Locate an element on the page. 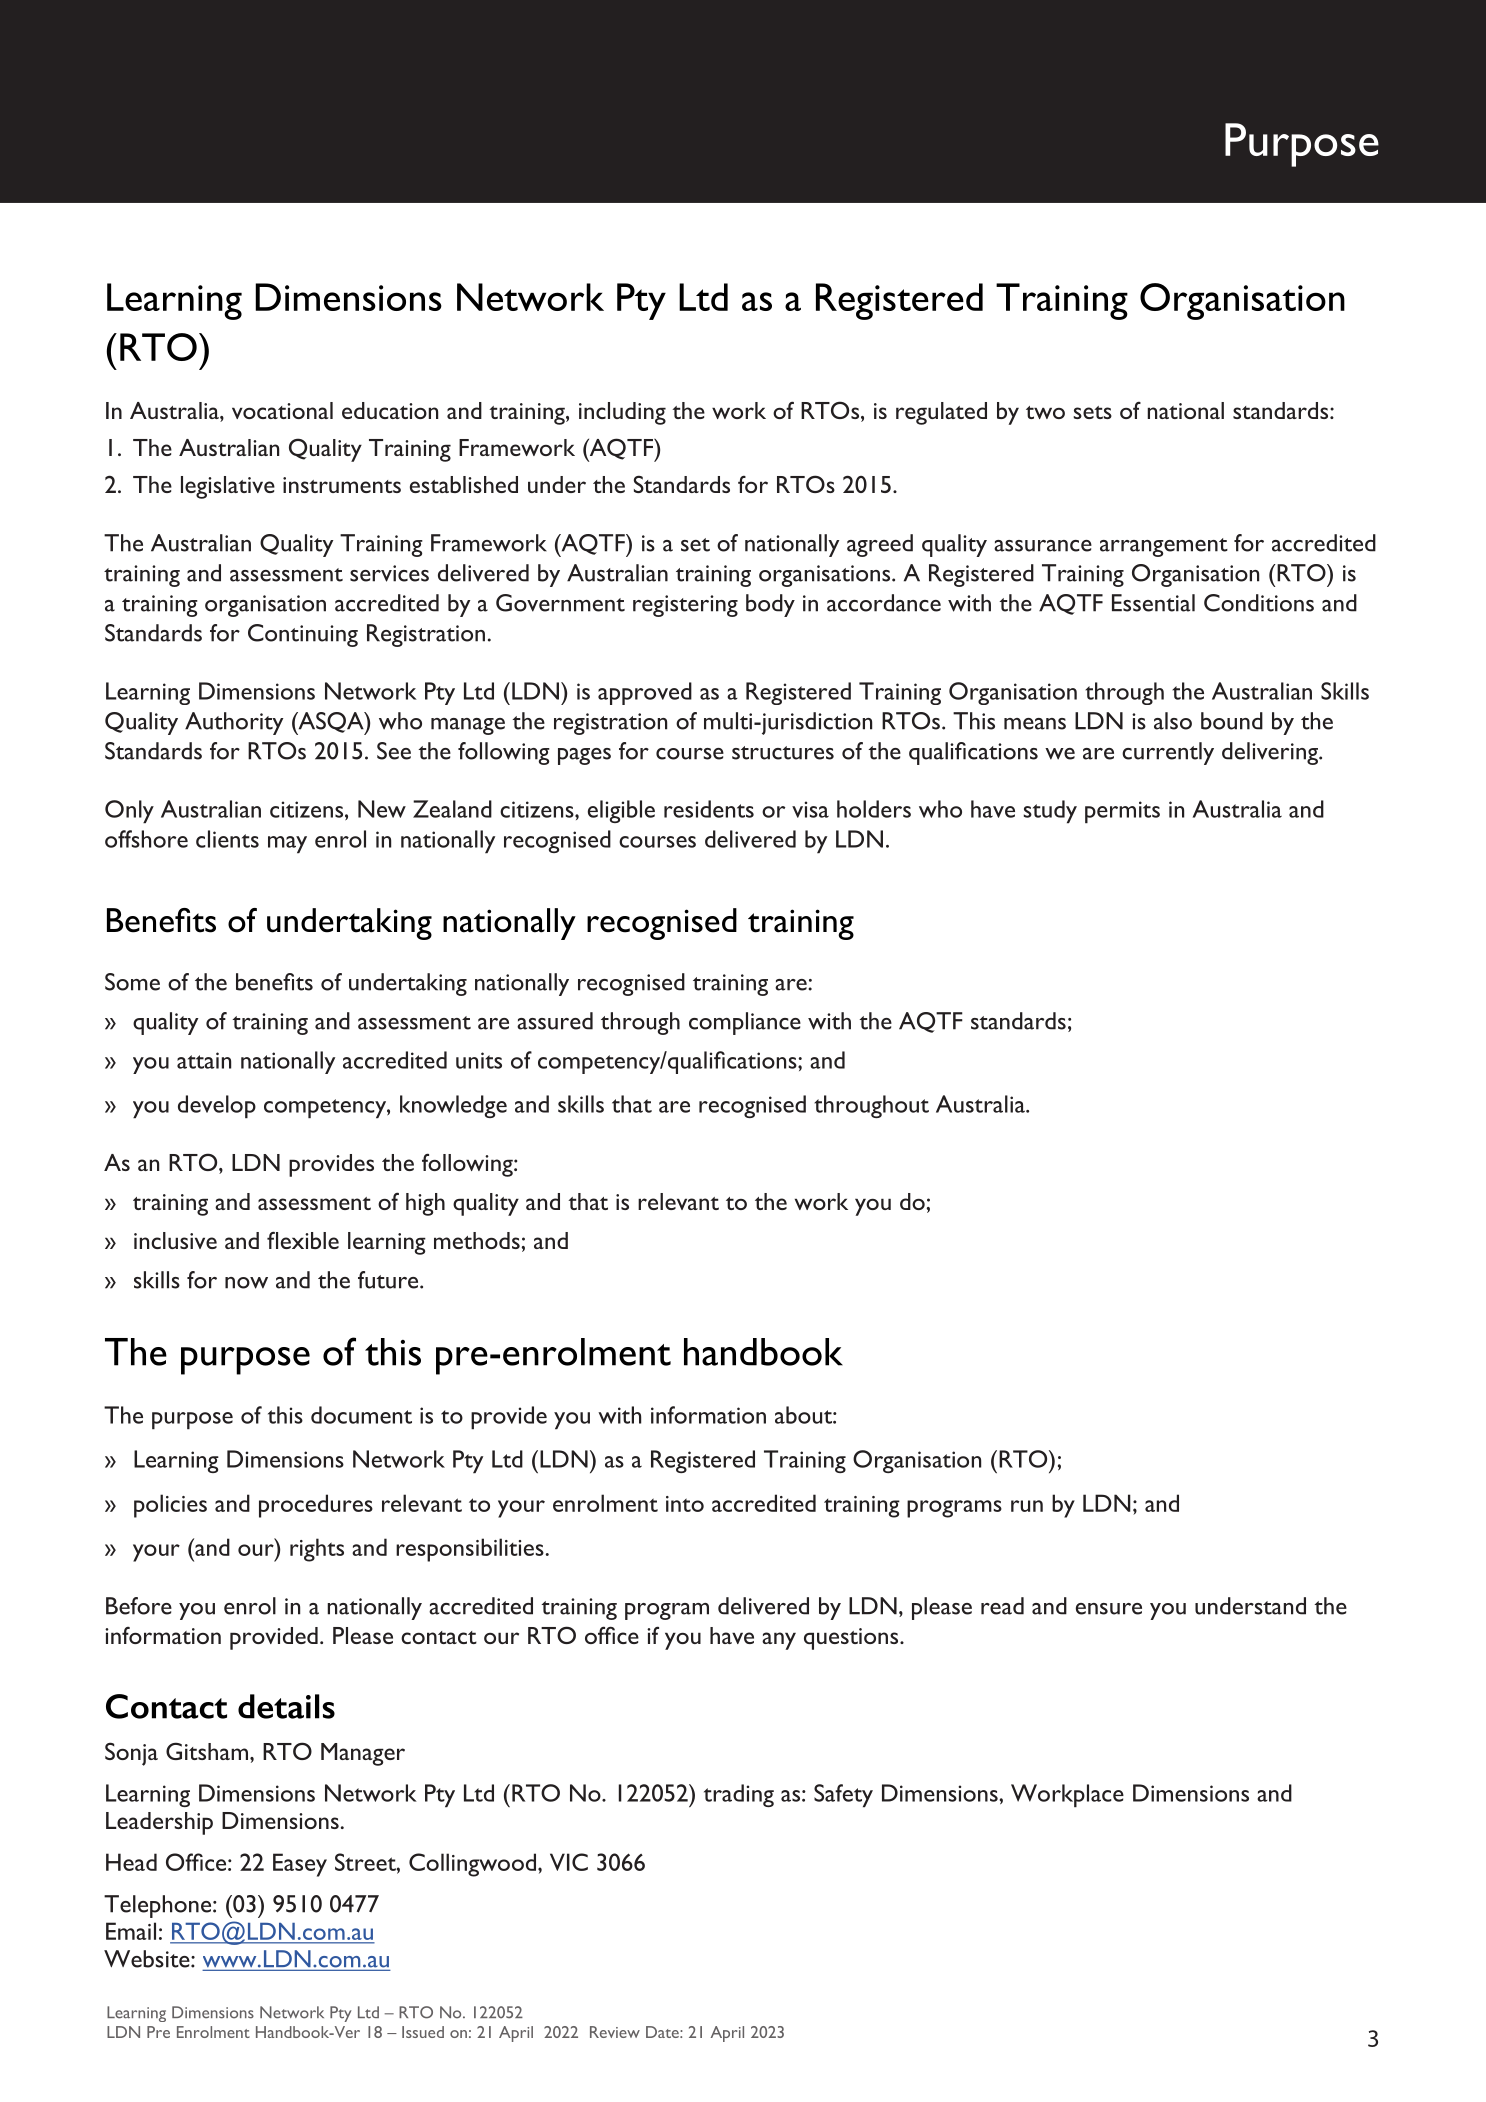 This image has height=2102, width=1486. Review is located at coordinates (615, 2032).
